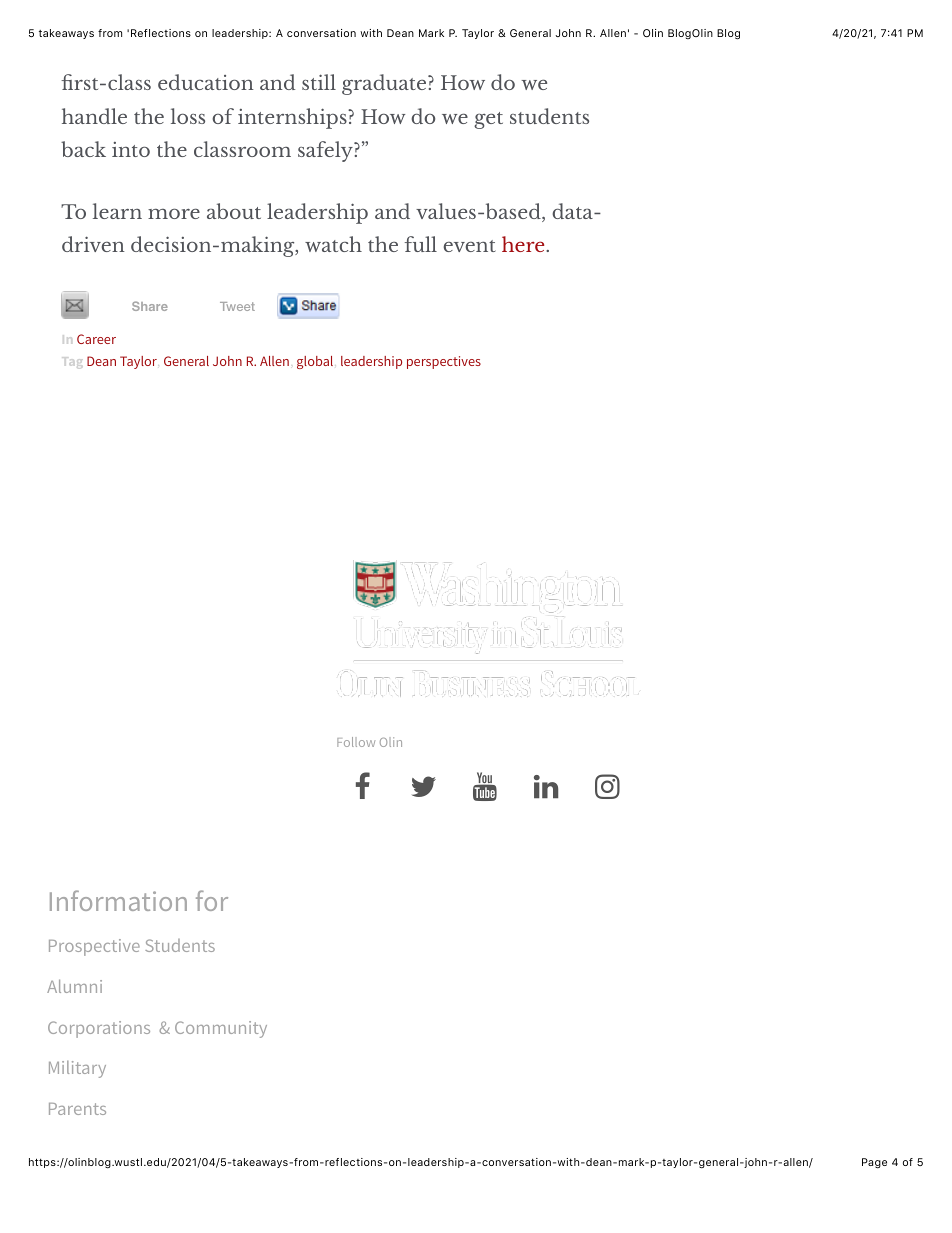 This document has height=1233, width=952. What do you see at coordinates (421, 244) in the document?
I see `full` at bounding box center [421, 244].
